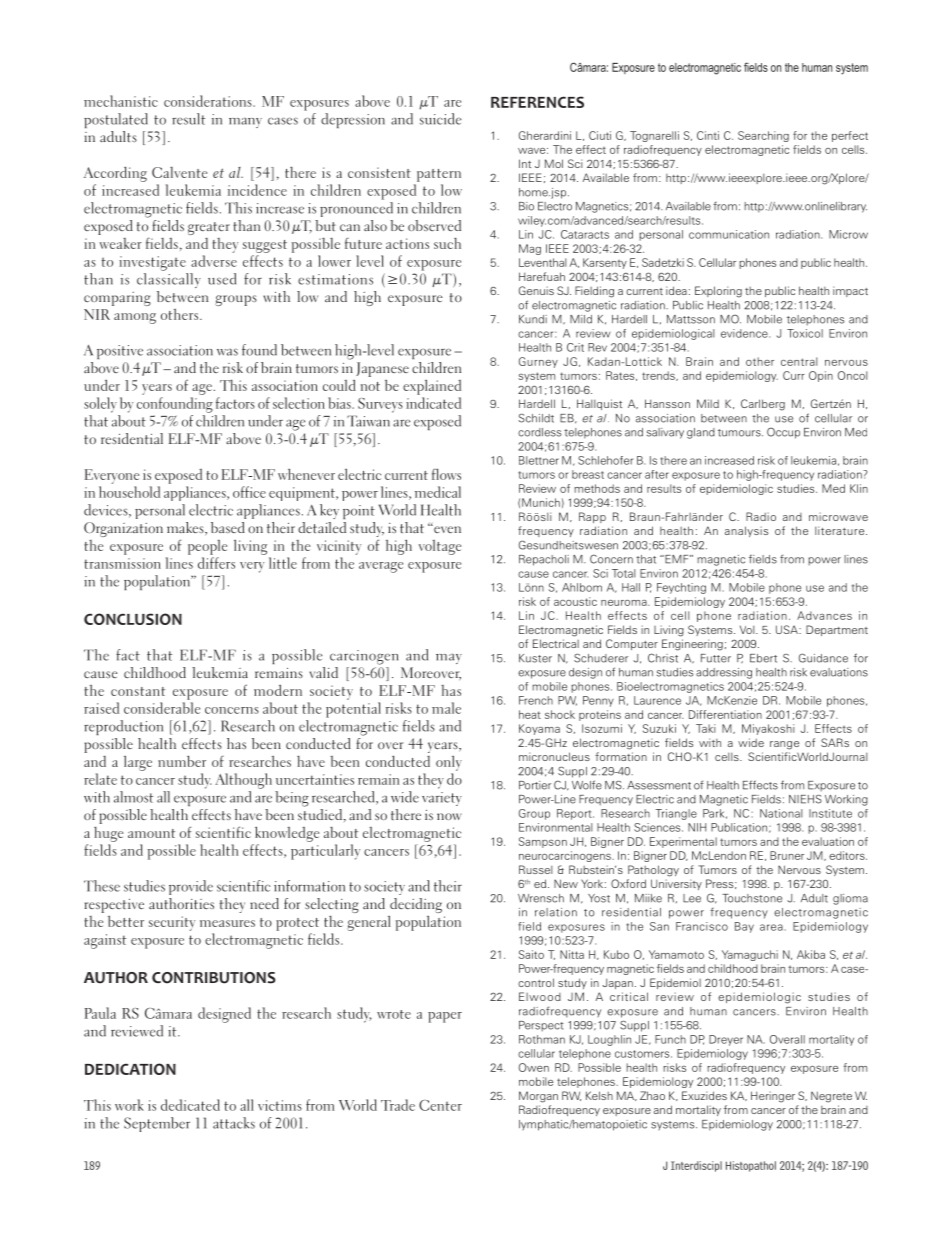 The width and height of the document is (952, 1233). What do you see at coordinates (850, 136) in the document?
I see `perfect` at bounding box center [850, 136].
